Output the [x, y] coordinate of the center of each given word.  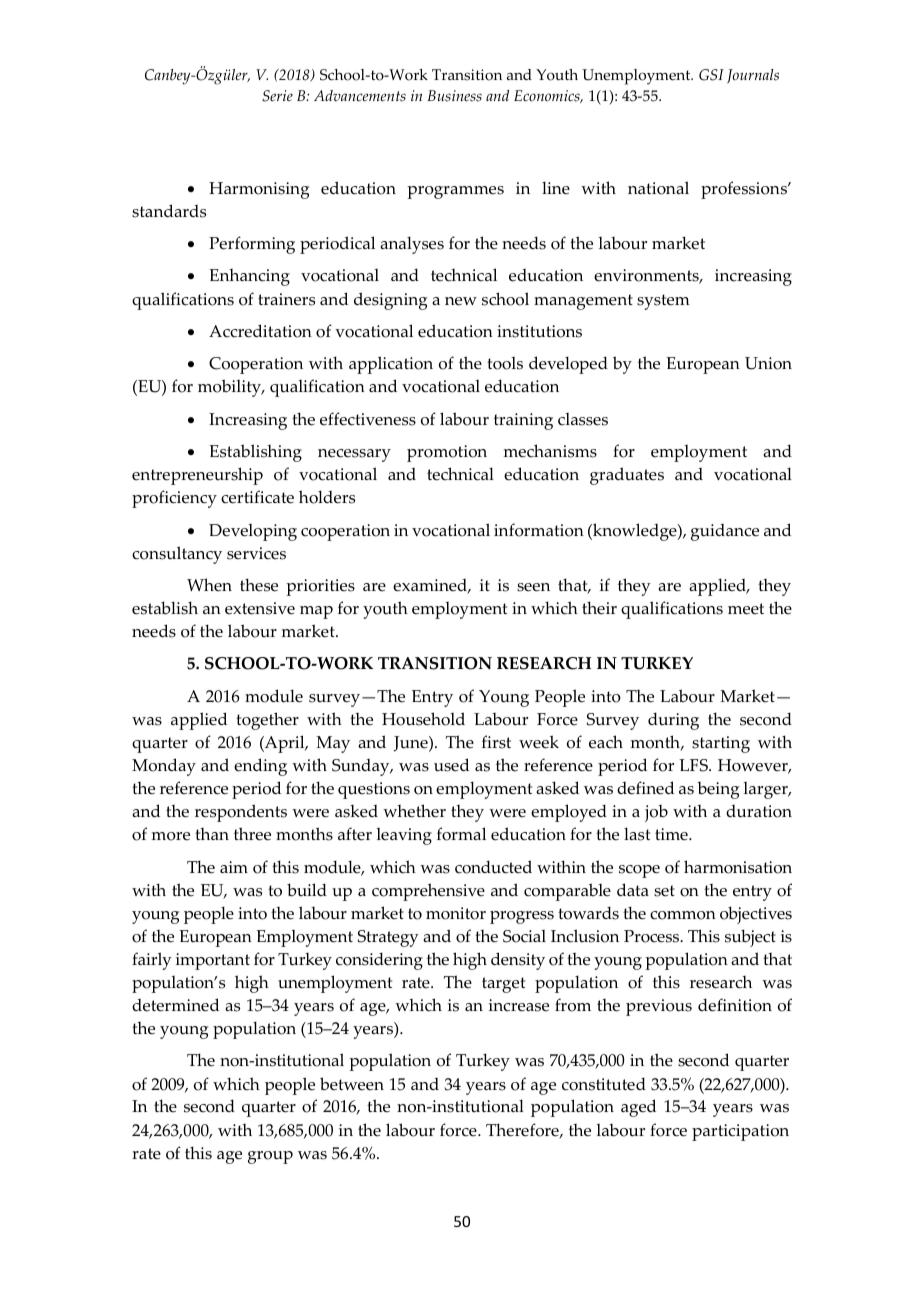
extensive [260, 608]
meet [746, 609]
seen [533, 587]
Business [455, 96]
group [270, 1157]
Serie [277, 96]
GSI [711, 75]
